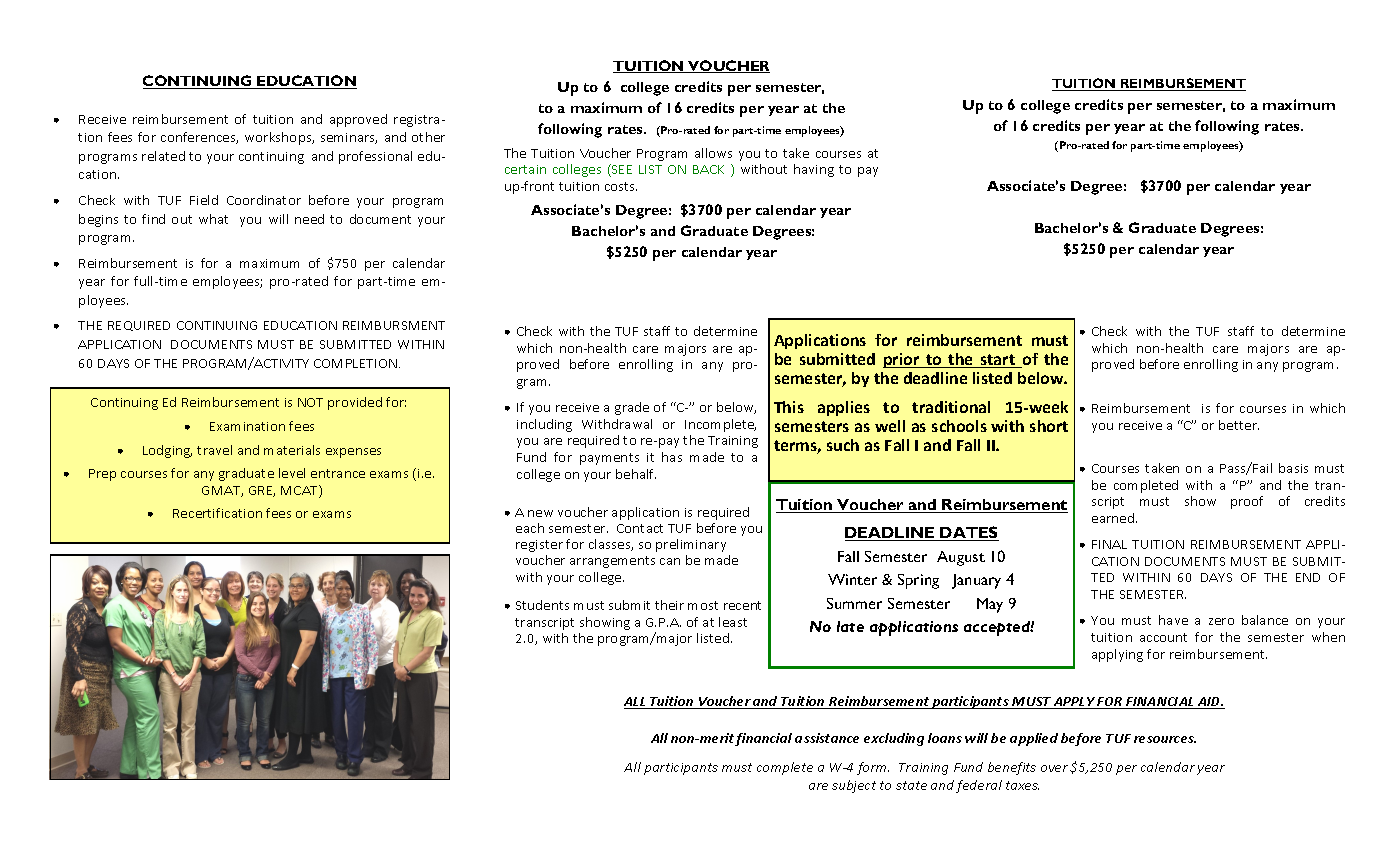 This screenshot has width=1400, height=850. What do you see at coordinates (998, 361) in the screenshot?
I see `start` at bounding box center [998, 361].
